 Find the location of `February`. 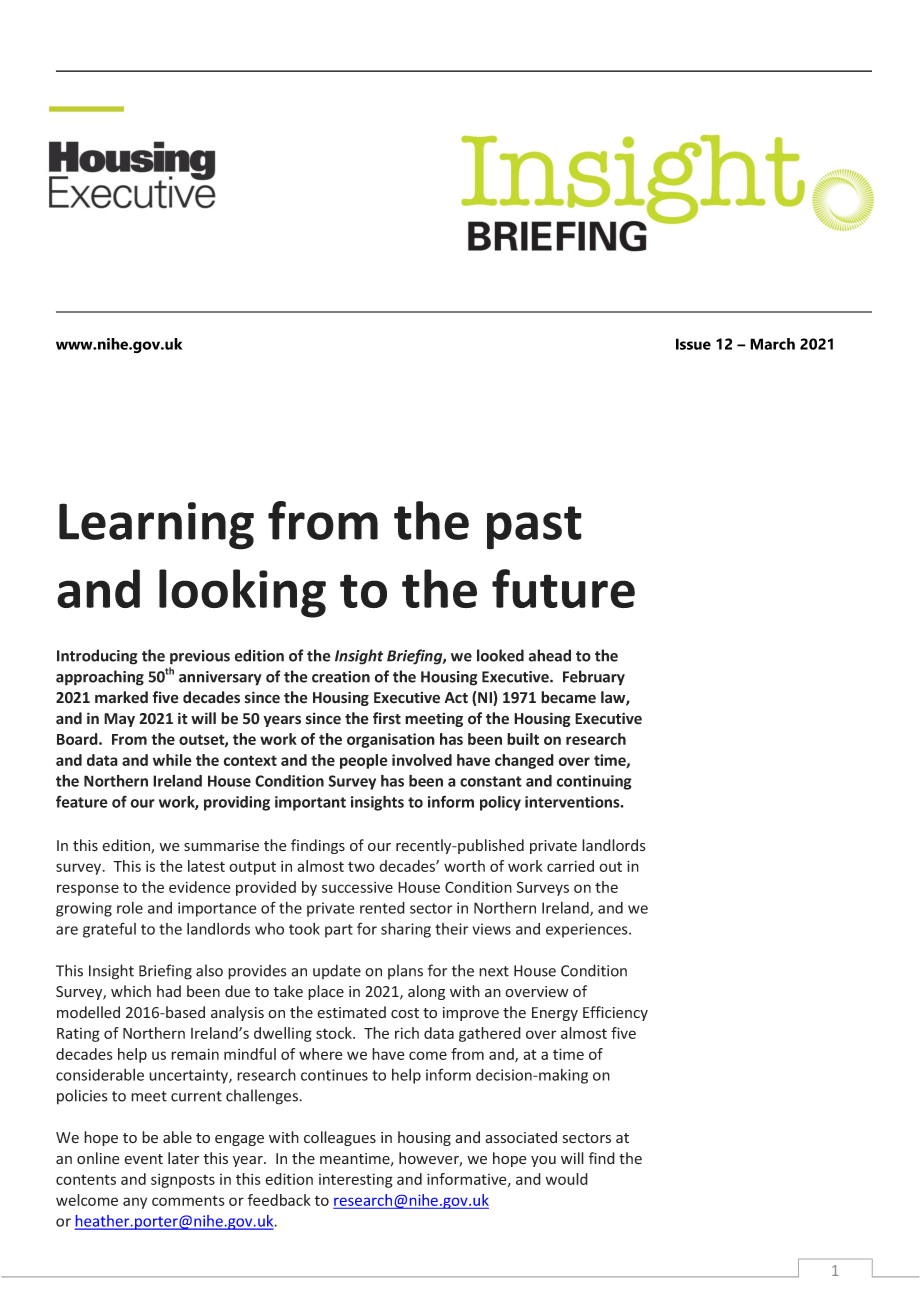

February is located at coordinates (594, 678).
